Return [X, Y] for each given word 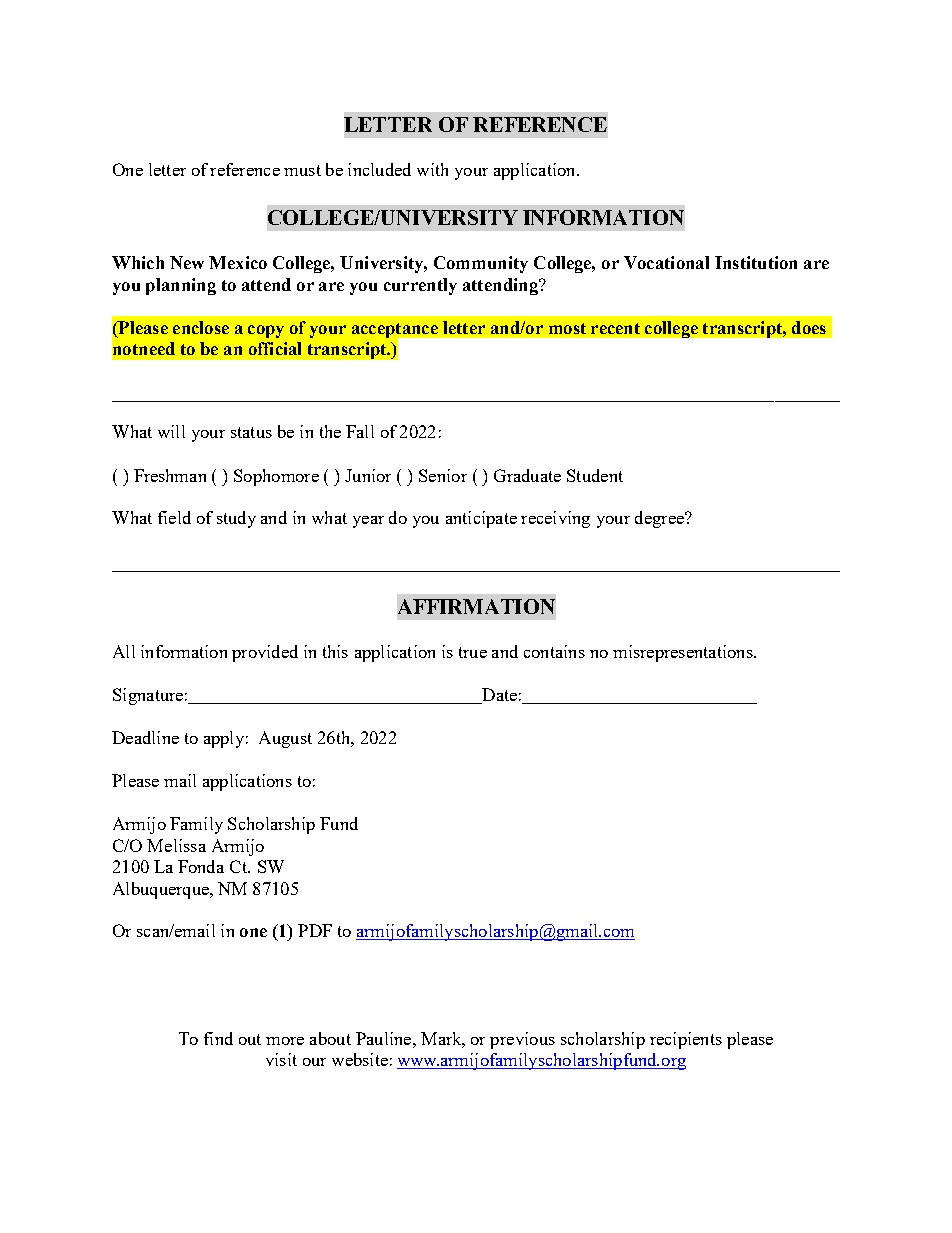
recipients [686, 1040]
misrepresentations [684, 653]
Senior [443, 475]
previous [522, 1040]
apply [224, 739]
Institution [756, 262]
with [432, 169]
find [218, 1038]
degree [660, 519]
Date [498, 696]
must [302, 170]
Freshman [170, 475]
